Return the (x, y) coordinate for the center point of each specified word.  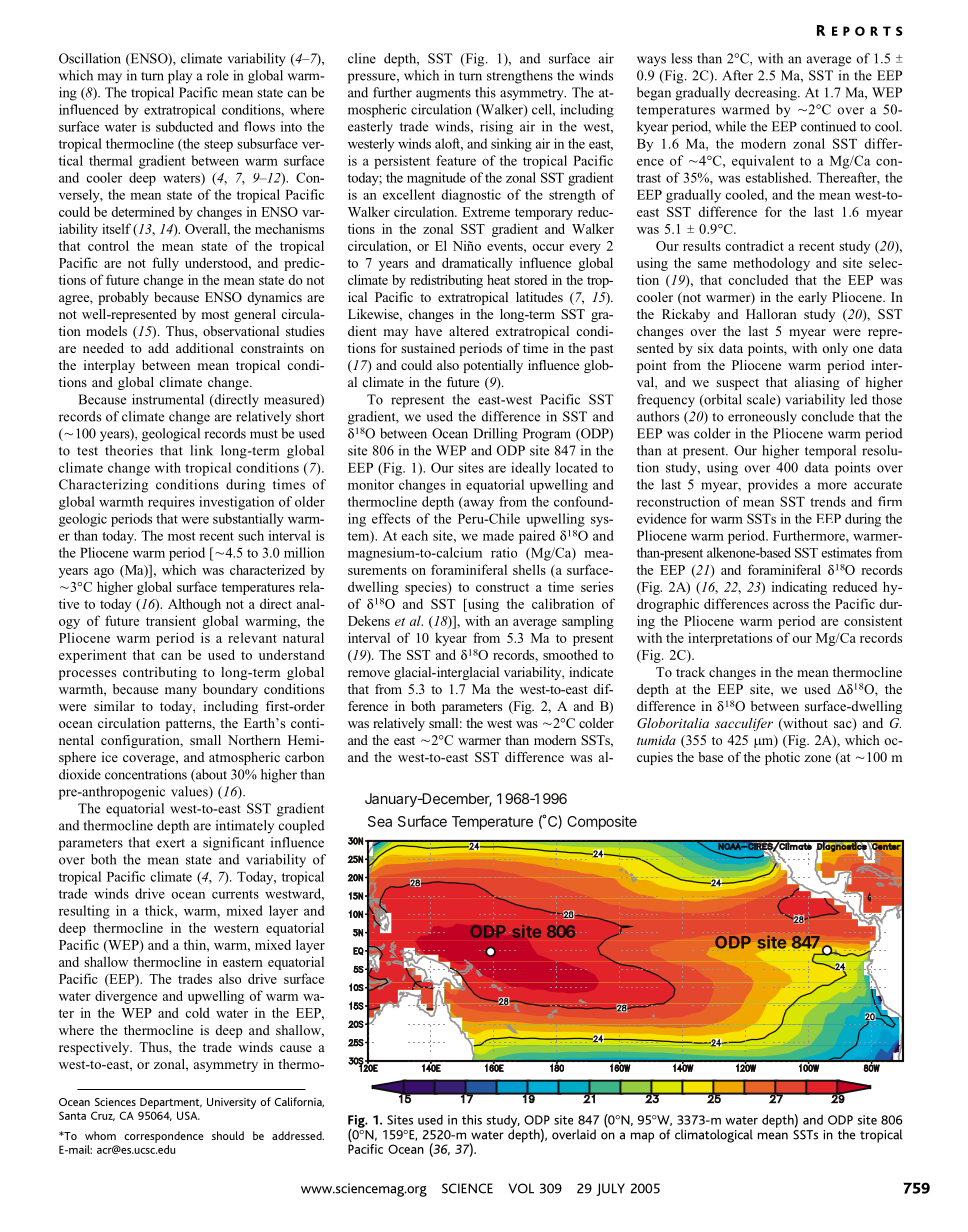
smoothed (570, 654)
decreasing (767, 94)
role (218, 75)
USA (188, 1115)
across (791, 605)
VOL (521, 1188)
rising (496, 128)
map (642, 1137)
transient (171, 620)
